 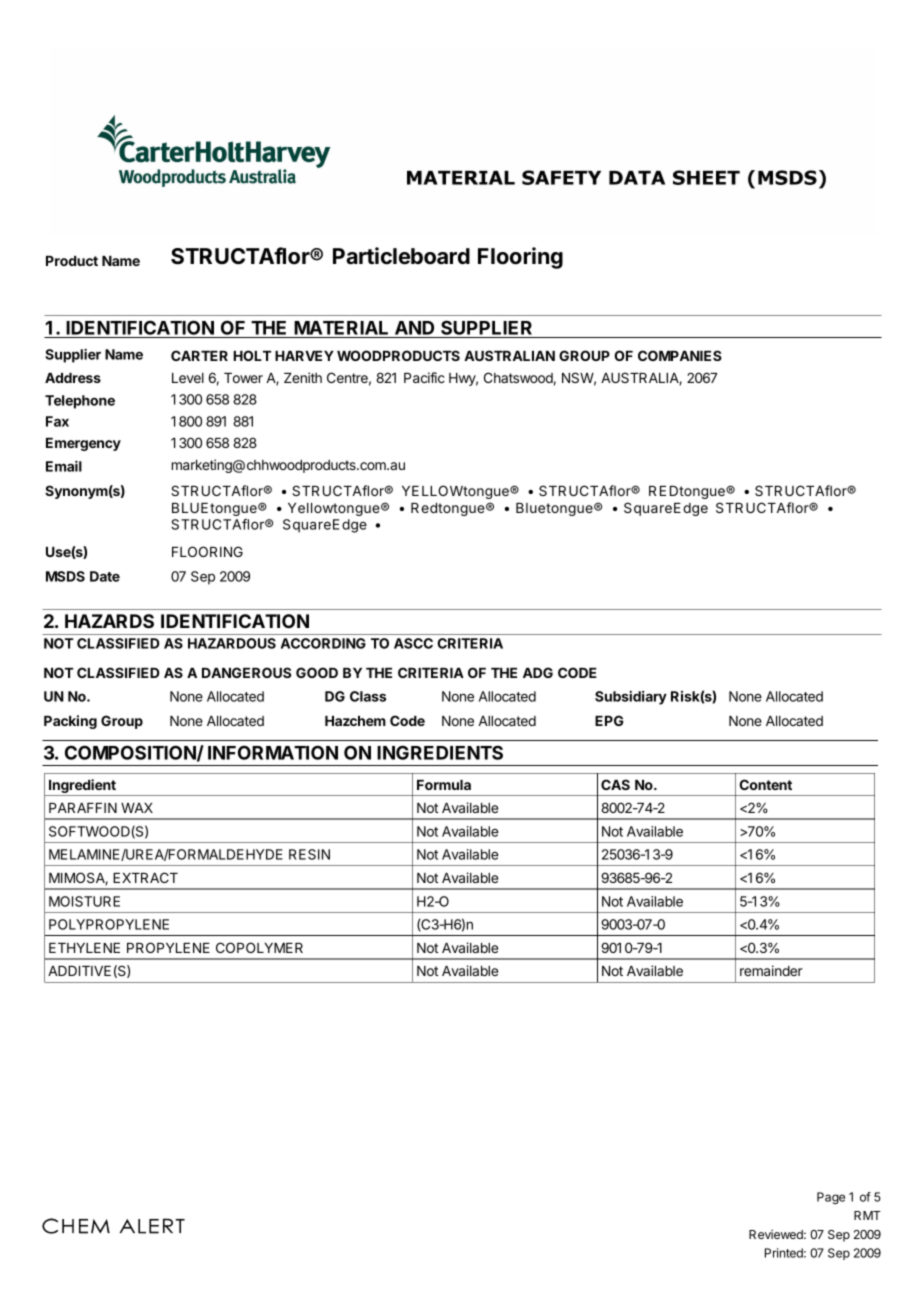 What do you see at coordinates (137, 808) in the screenshot?
I see `WAX` at bounding box center [137, 808].
